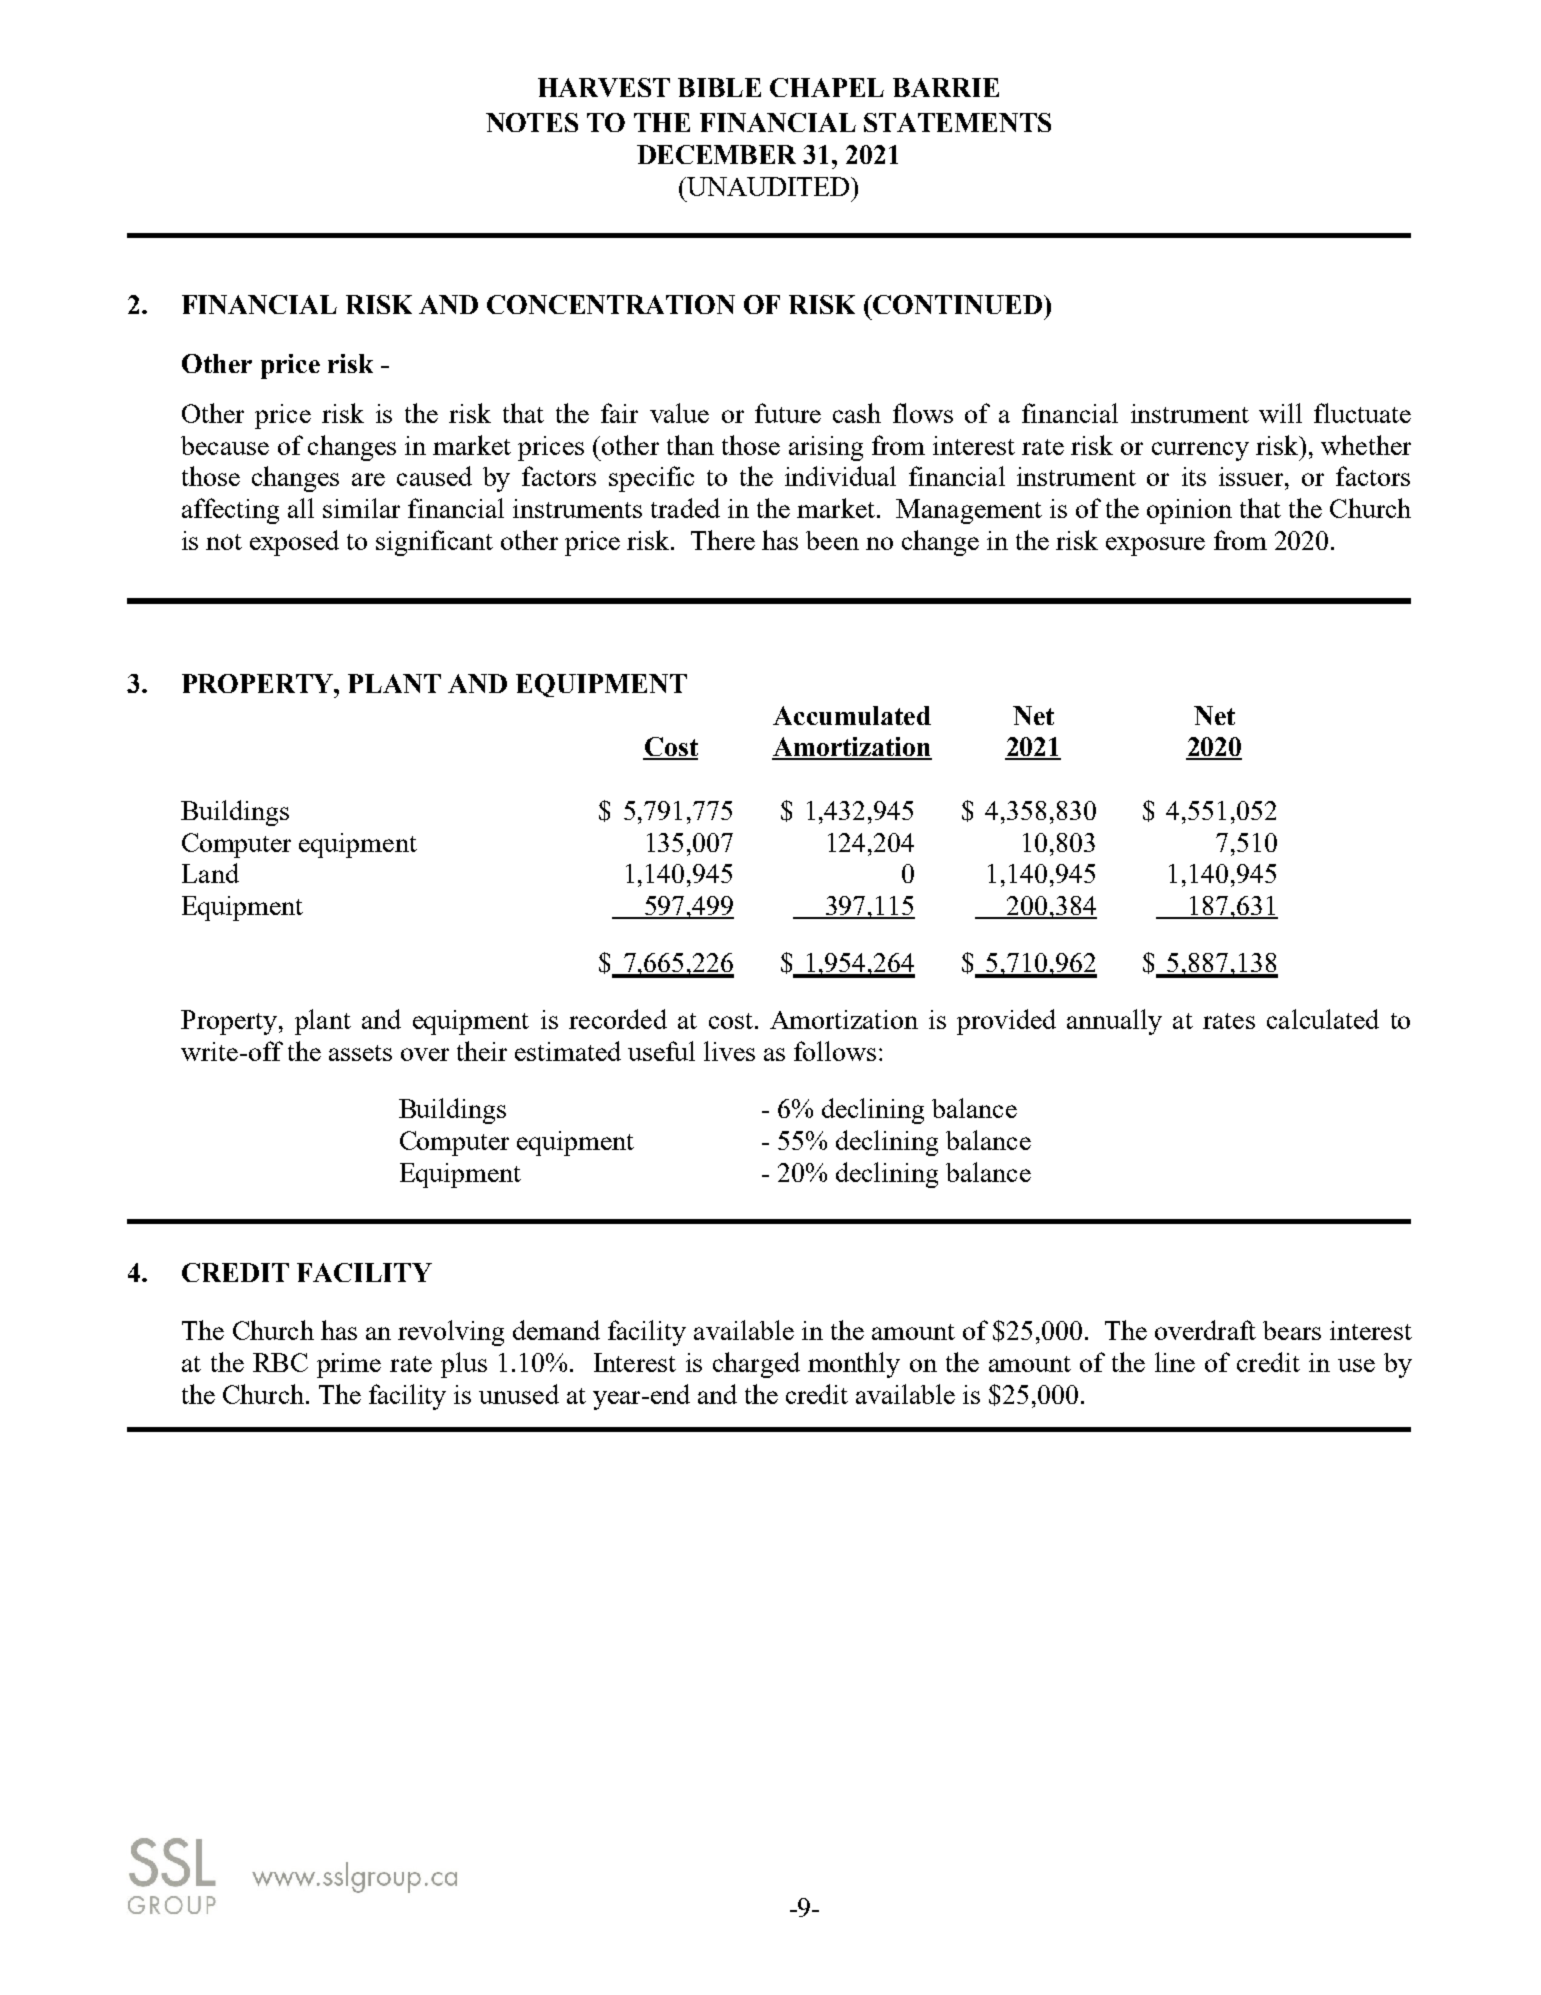 This screenshot has height=1995, width=1541. Describe the element at coordinates (1175, 1362) in the screenshot. I see `line` at that location.
